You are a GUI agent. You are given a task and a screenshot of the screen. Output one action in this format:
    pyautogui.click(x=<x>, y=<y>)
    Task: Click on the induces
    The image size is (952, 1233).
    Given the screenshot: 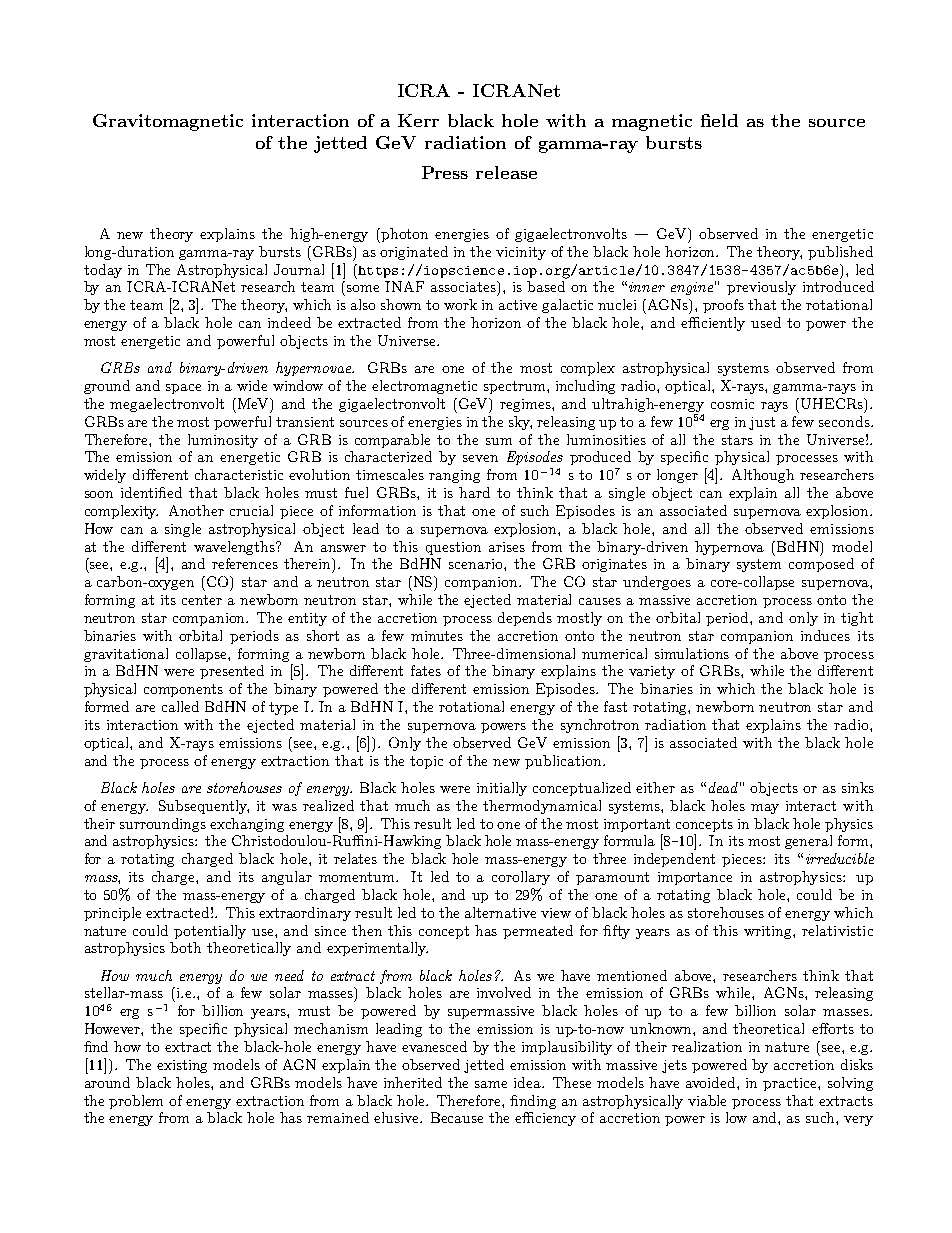 What is the action you would take?
    pyautogui.click(x=825, y=635)
